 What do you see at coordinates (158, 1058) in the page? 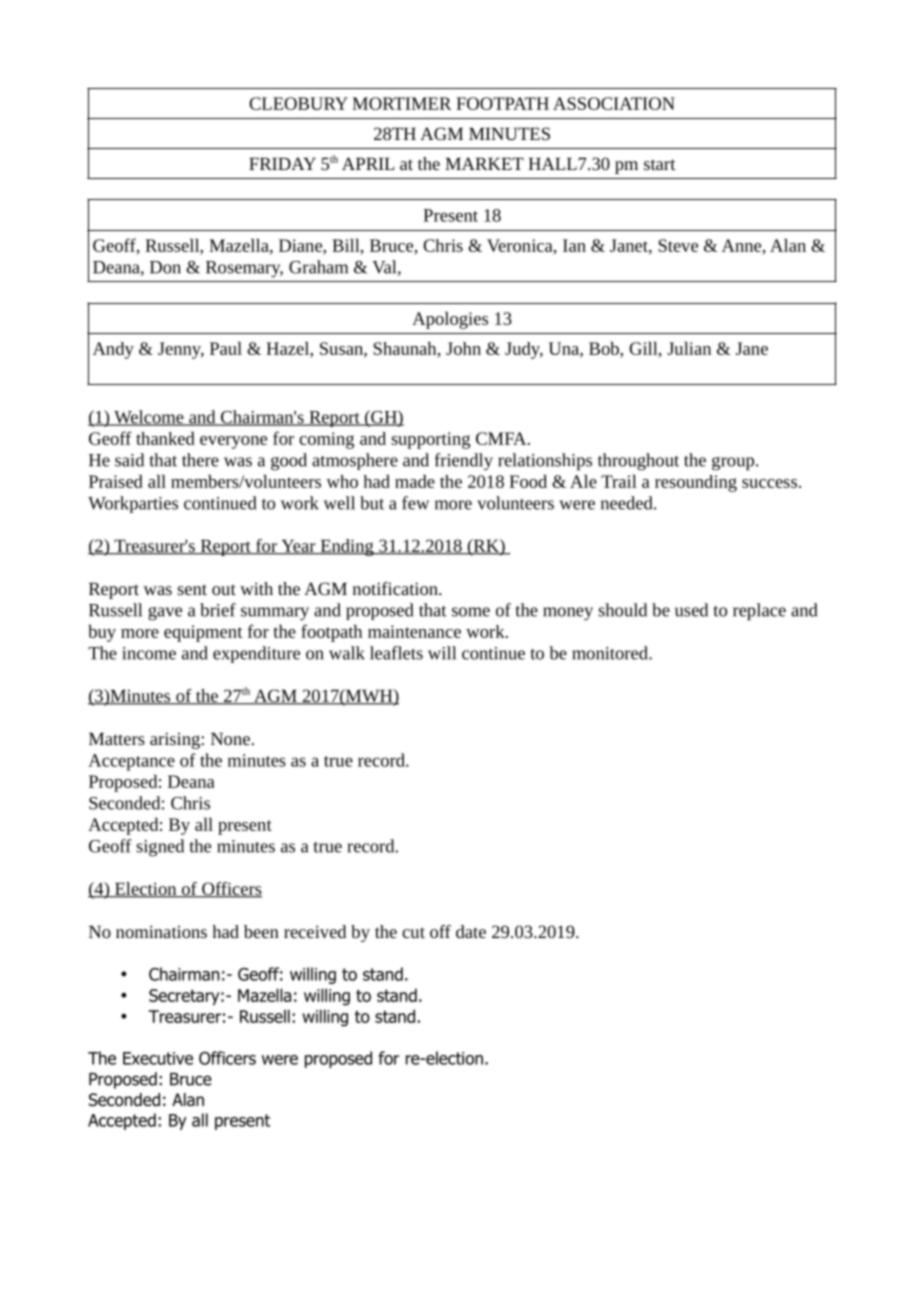
I see `Executive` at bounding box center [158, 1058].
